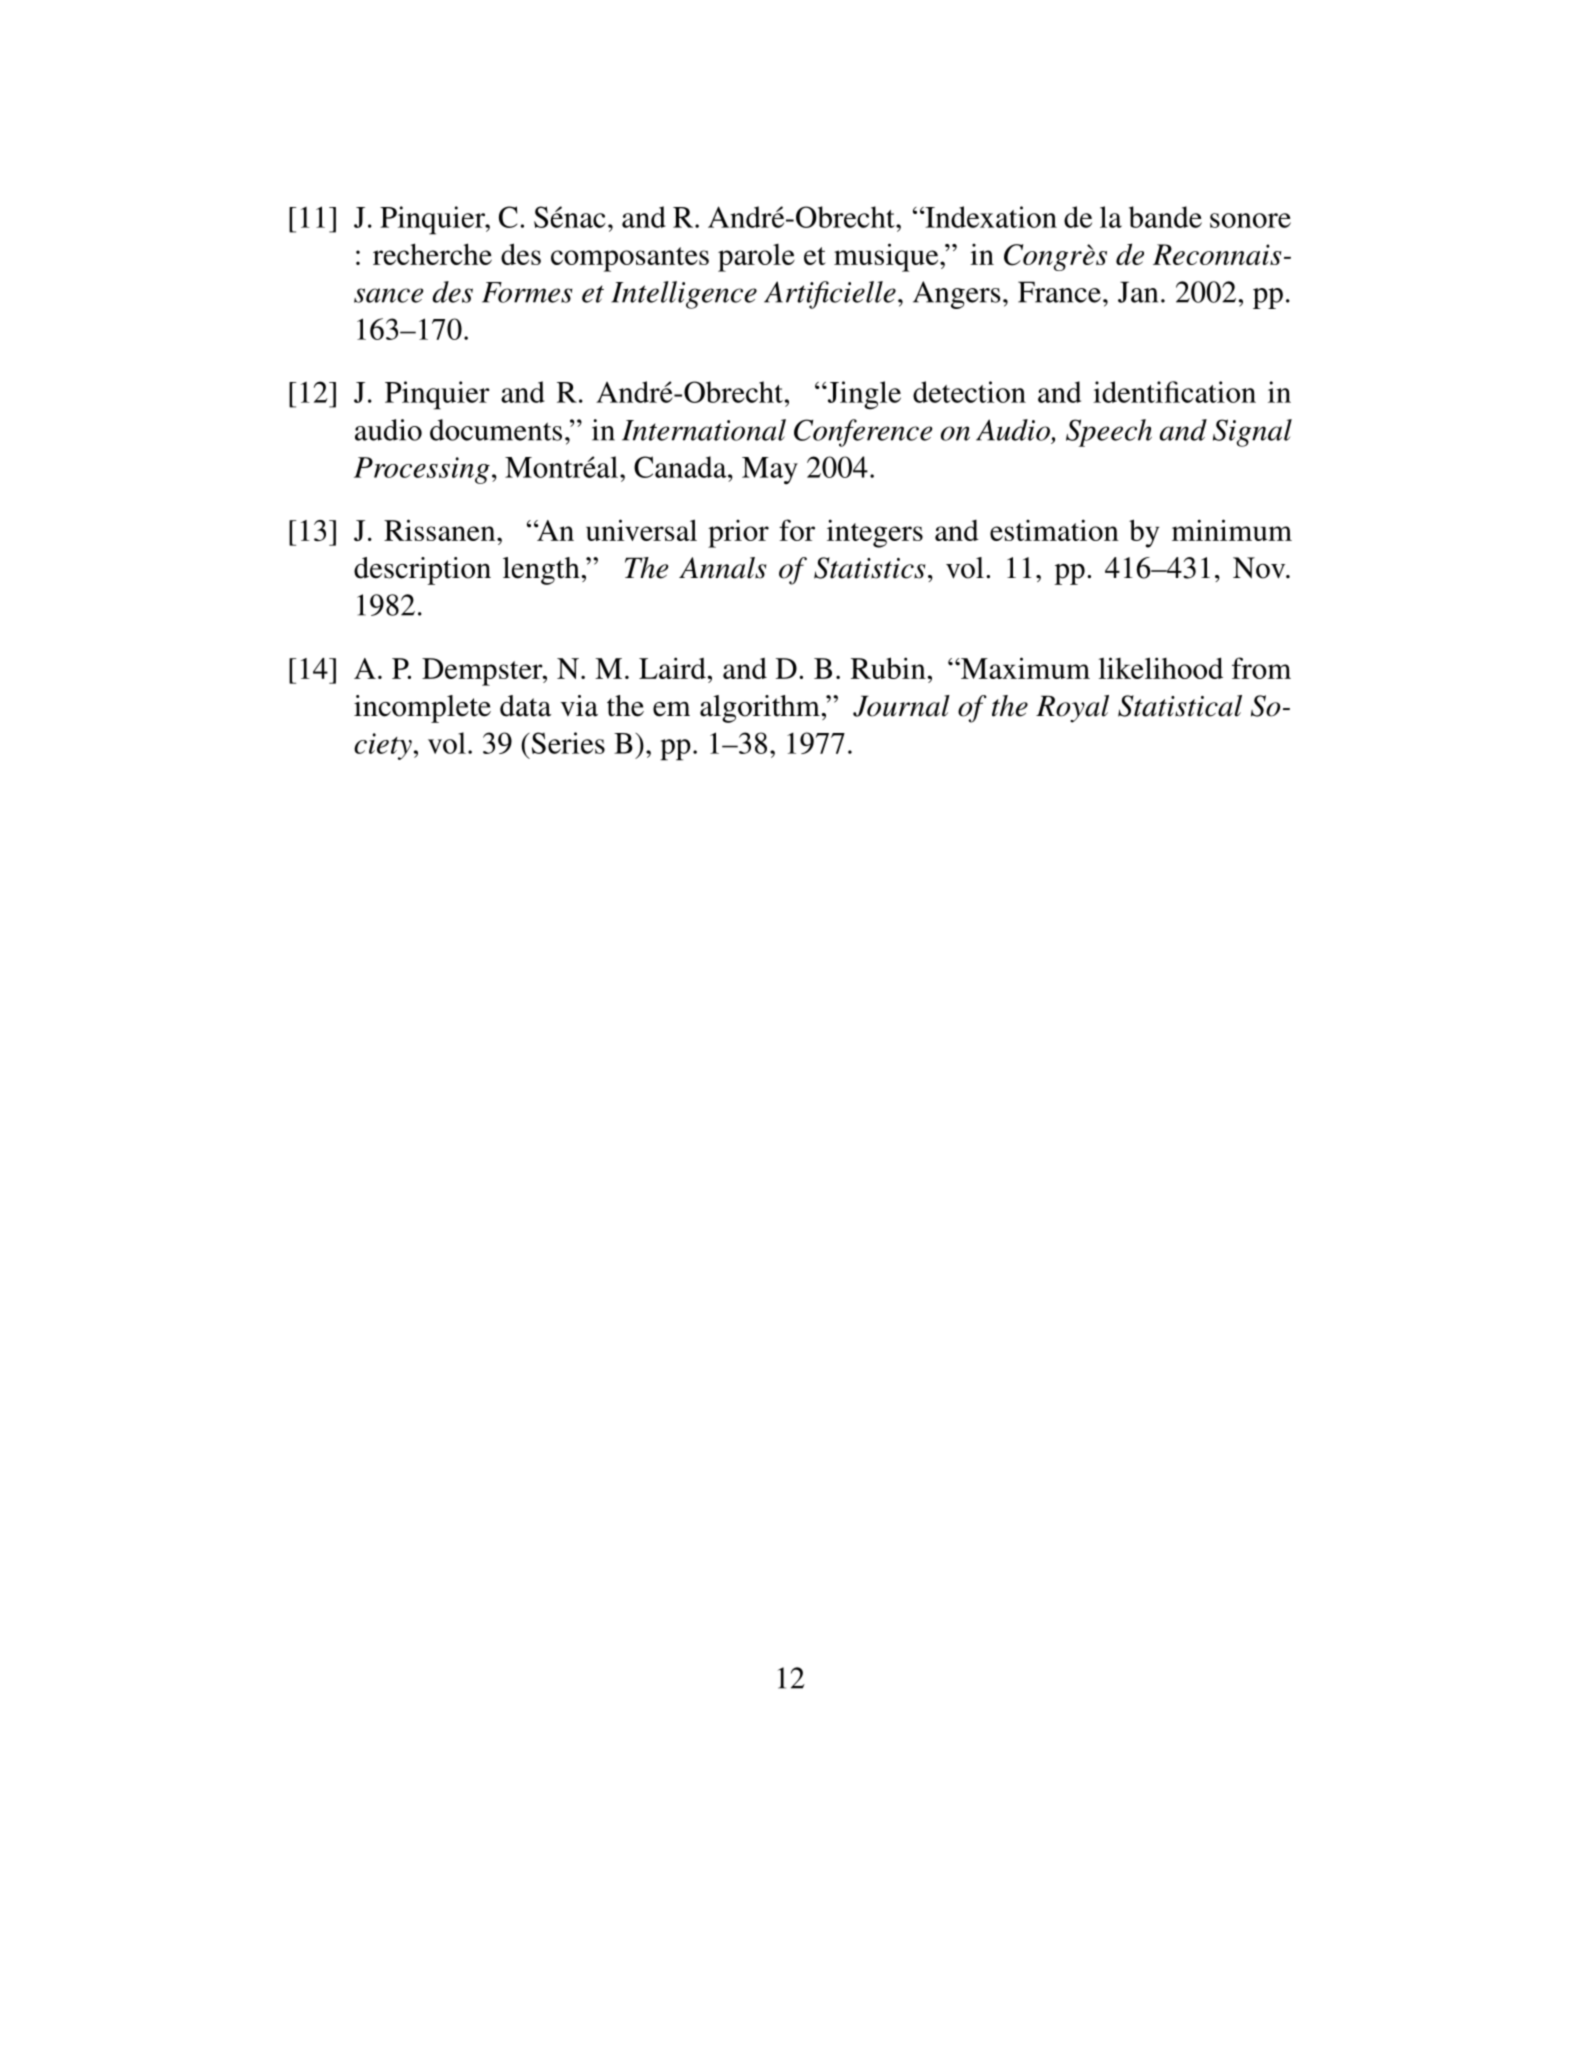  I want to click on documents, so click(496, 430).
